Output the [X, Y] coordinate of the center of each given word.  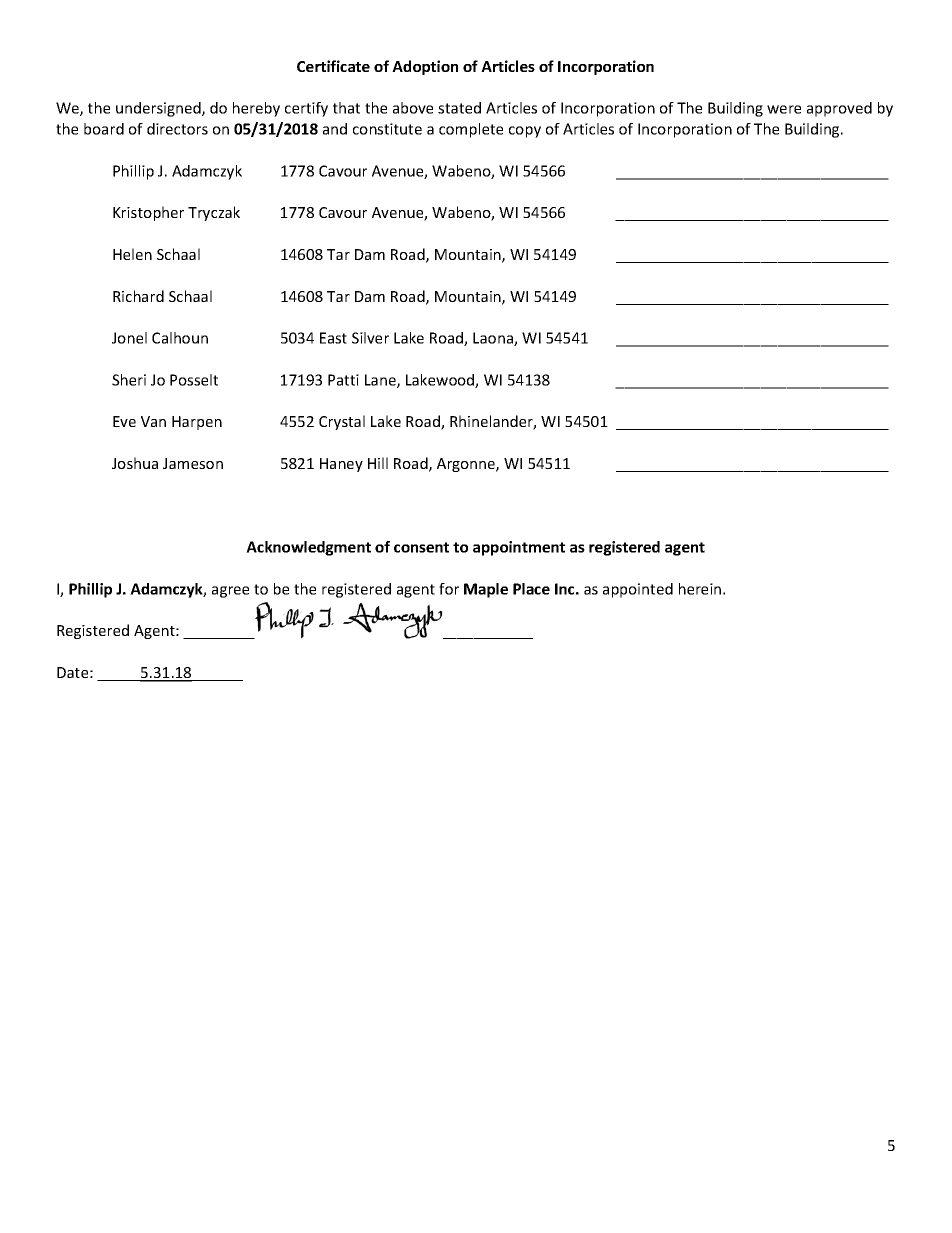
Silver [370, 338]
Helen [132, 254]
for [449, 589]
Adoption [425, 67]
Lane [381, 381]
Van [153, 421]
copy [525, 132]
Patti [343, 380]
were [784, 109]
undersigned [159, 109]
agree [230, 592]
